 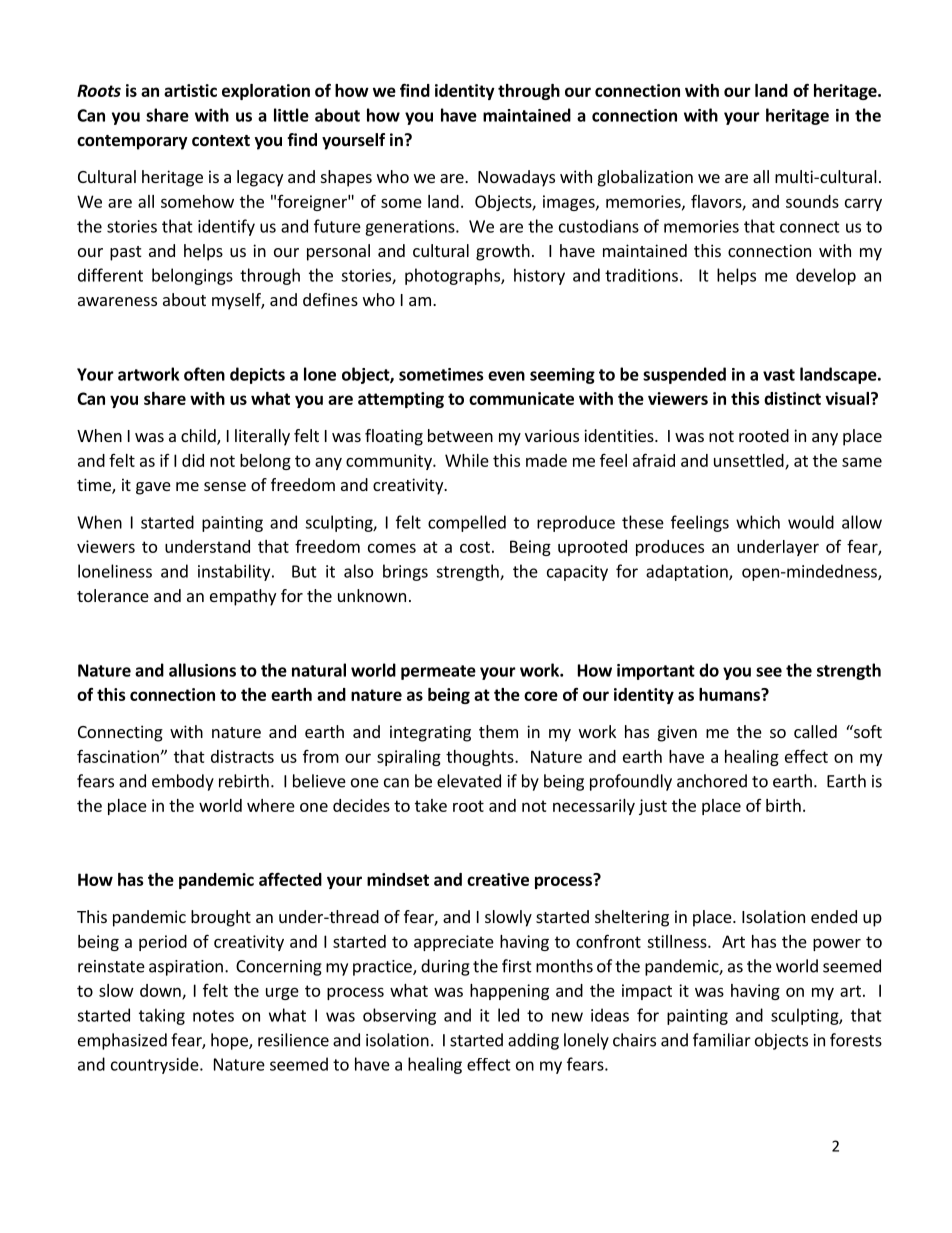 What do you see at coordinates (202, 670) in the screenshot?
I see `allusions` at bounding box center [202, 670].
